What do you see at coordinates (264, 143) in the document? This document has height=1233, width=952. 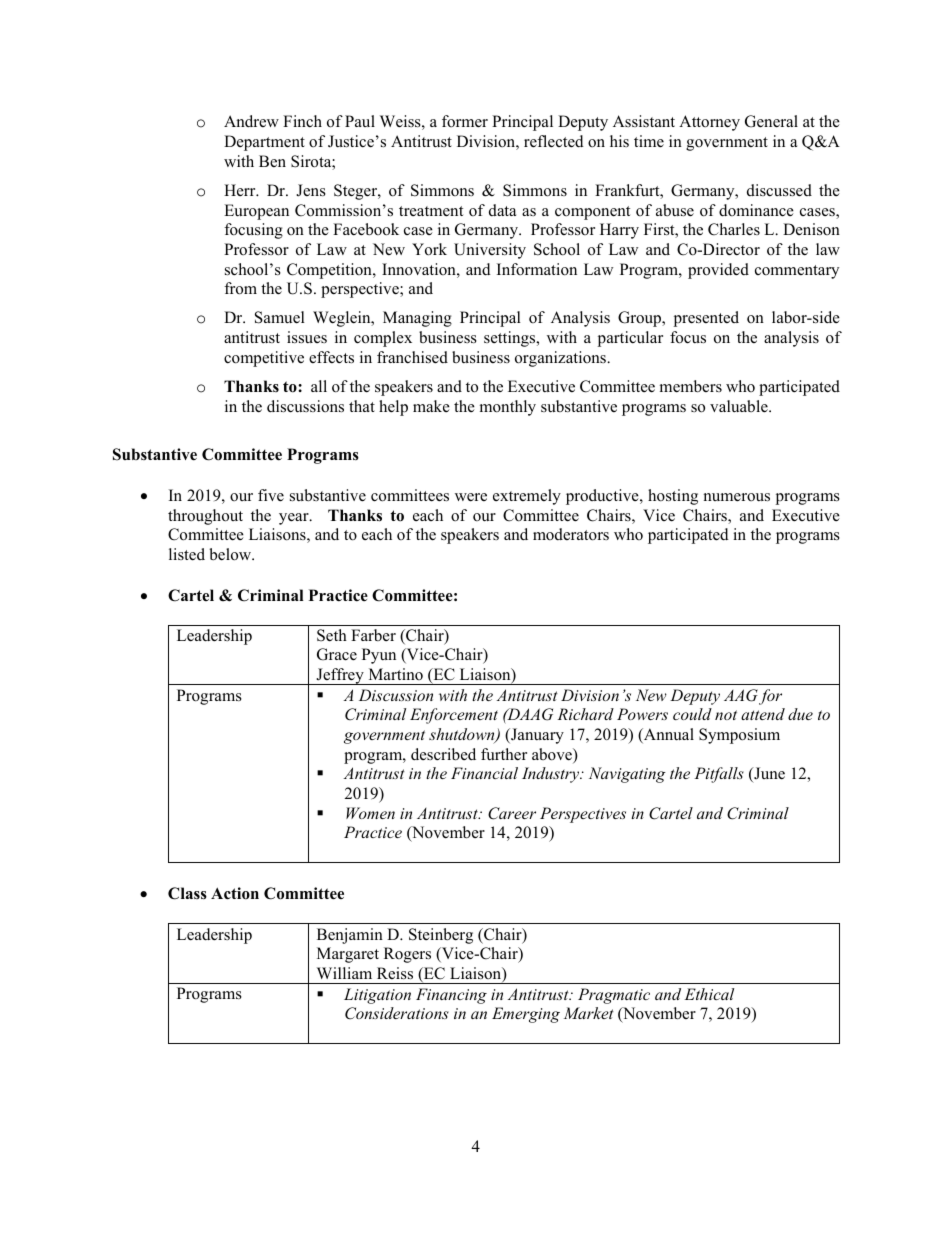 I see `Department` at bounding box center [264, 143].
